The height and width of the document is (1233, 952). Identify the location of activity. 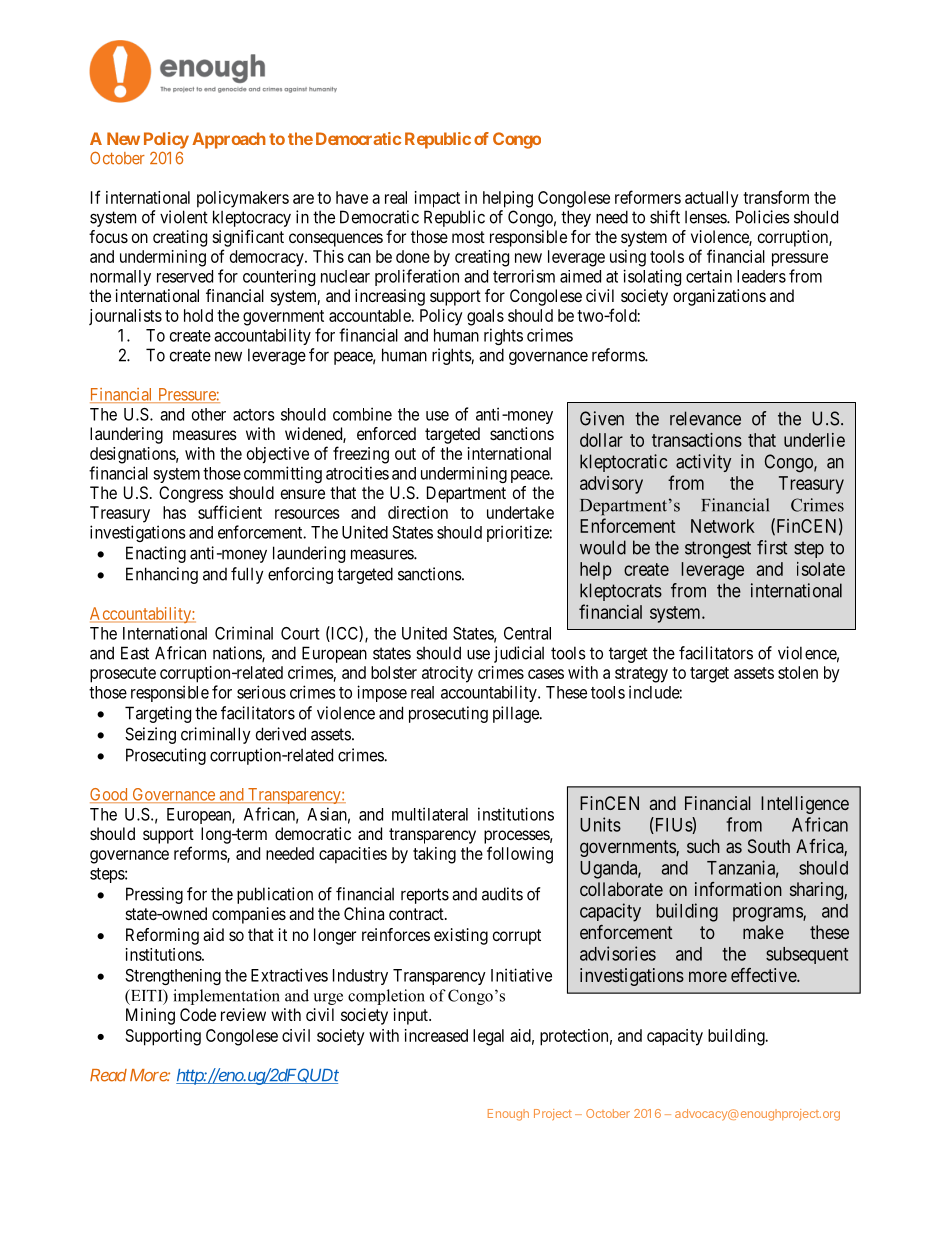
(703, 463).
